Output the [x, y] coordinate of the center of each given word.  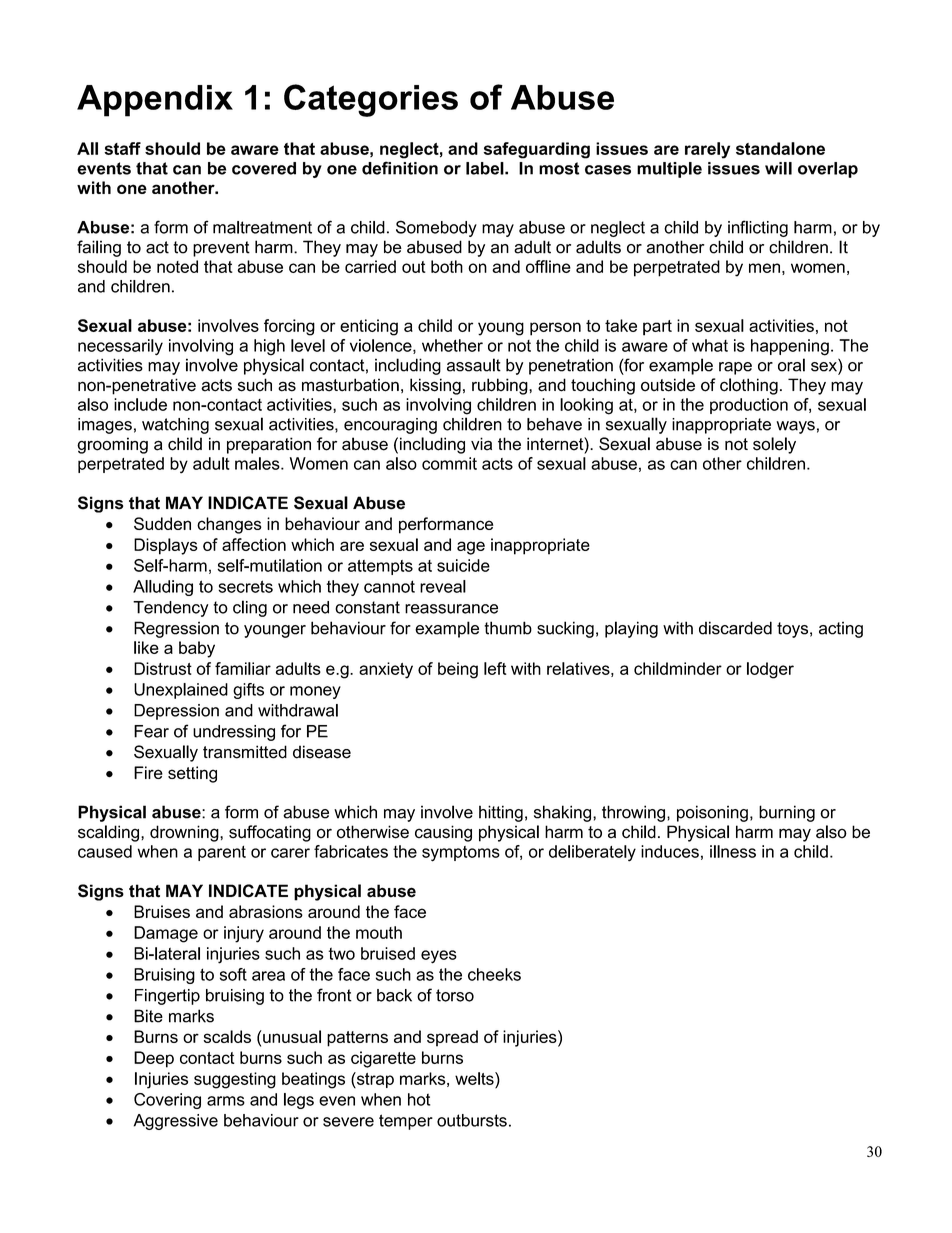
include [140, 404]
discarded [735, 628]
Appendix [155, 101]
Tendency [170, 609]
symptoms [461, 854]
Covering [167, 1101]
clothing [749, 386]
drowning [185, 833]
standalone [780, 148]
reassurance [451, 609]
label [486, 168]
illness [733, 851]
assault [474, 365]
